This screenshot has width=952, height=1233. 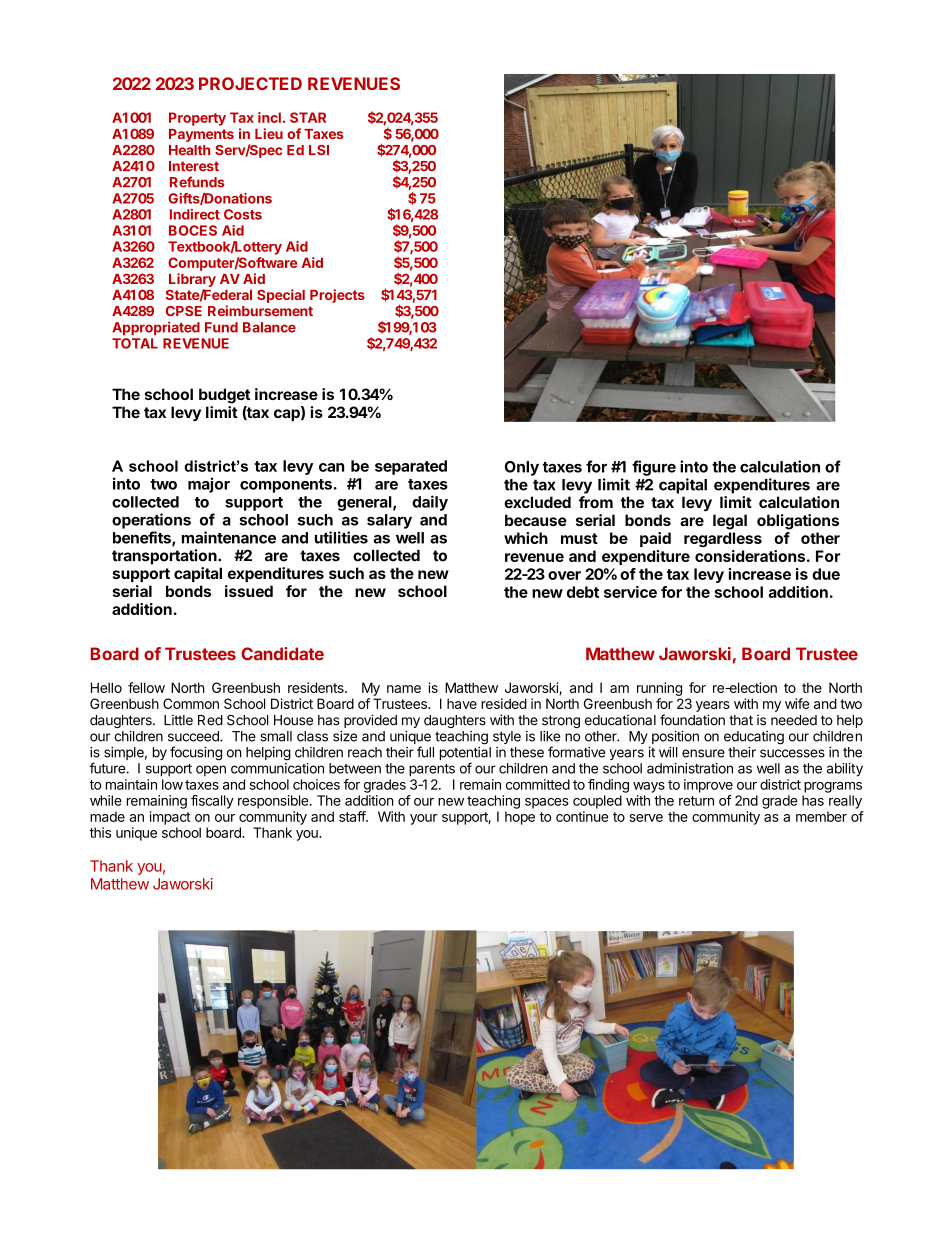 I want to click on transportation, so click(x=165, y=557).
